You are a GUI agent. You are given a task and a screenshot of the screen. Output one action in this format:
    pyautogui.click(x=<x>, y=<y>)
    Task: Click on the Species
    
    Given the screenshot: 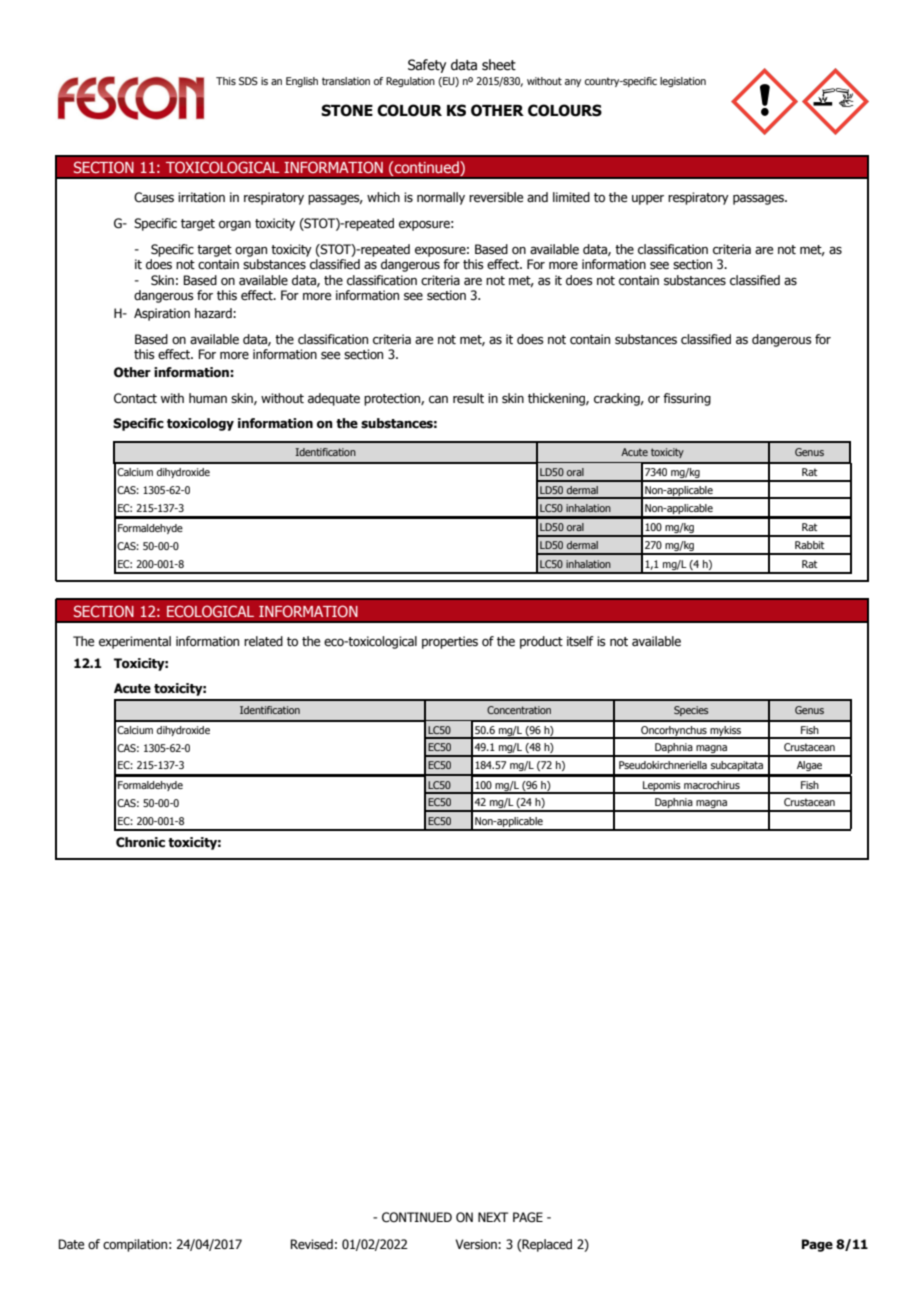 What is the action you would take?
    pyautogui.click(x=691, y=711)
